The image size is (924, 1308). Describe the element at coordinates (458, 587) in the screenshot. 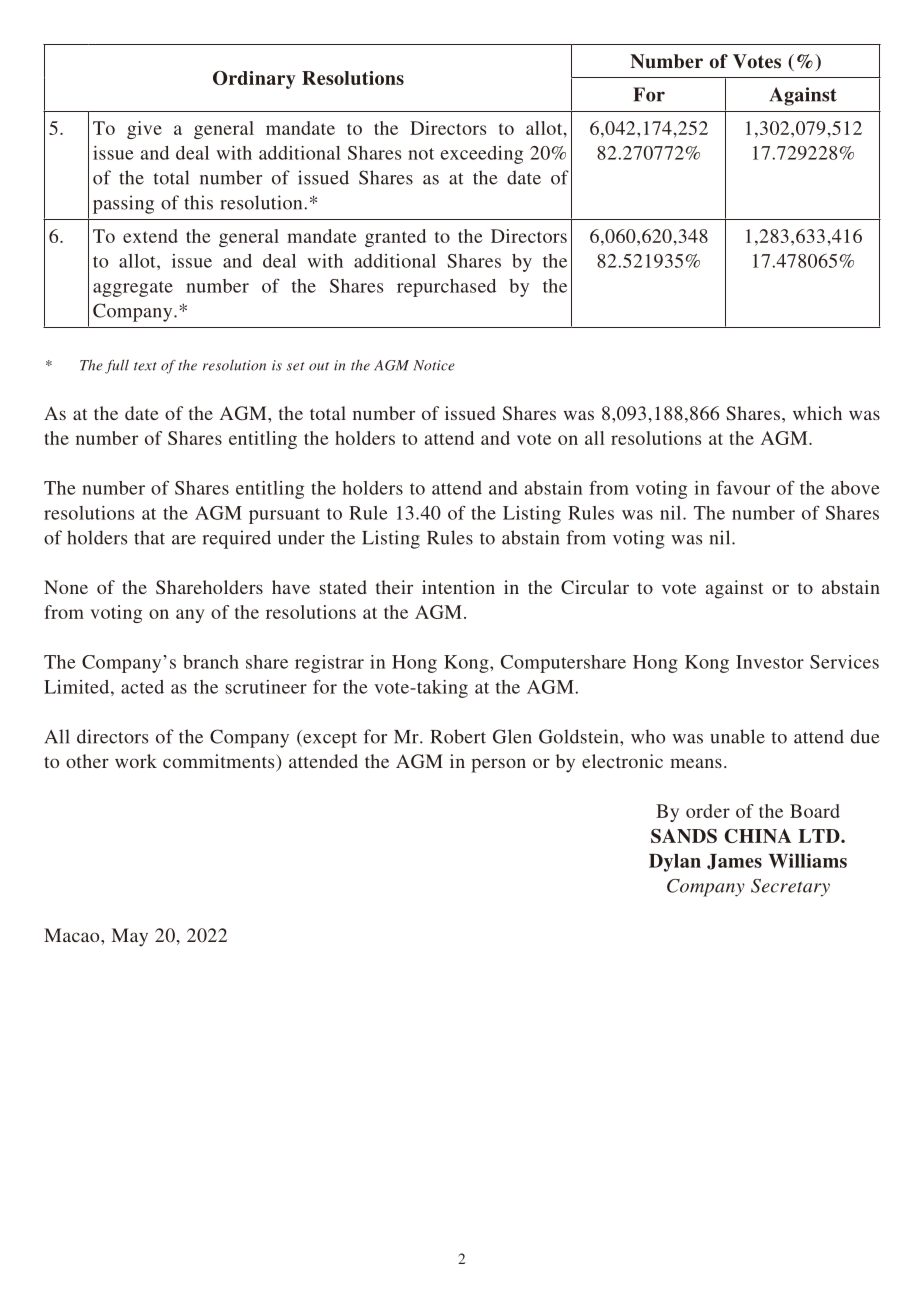

I see `intention` at that location.
